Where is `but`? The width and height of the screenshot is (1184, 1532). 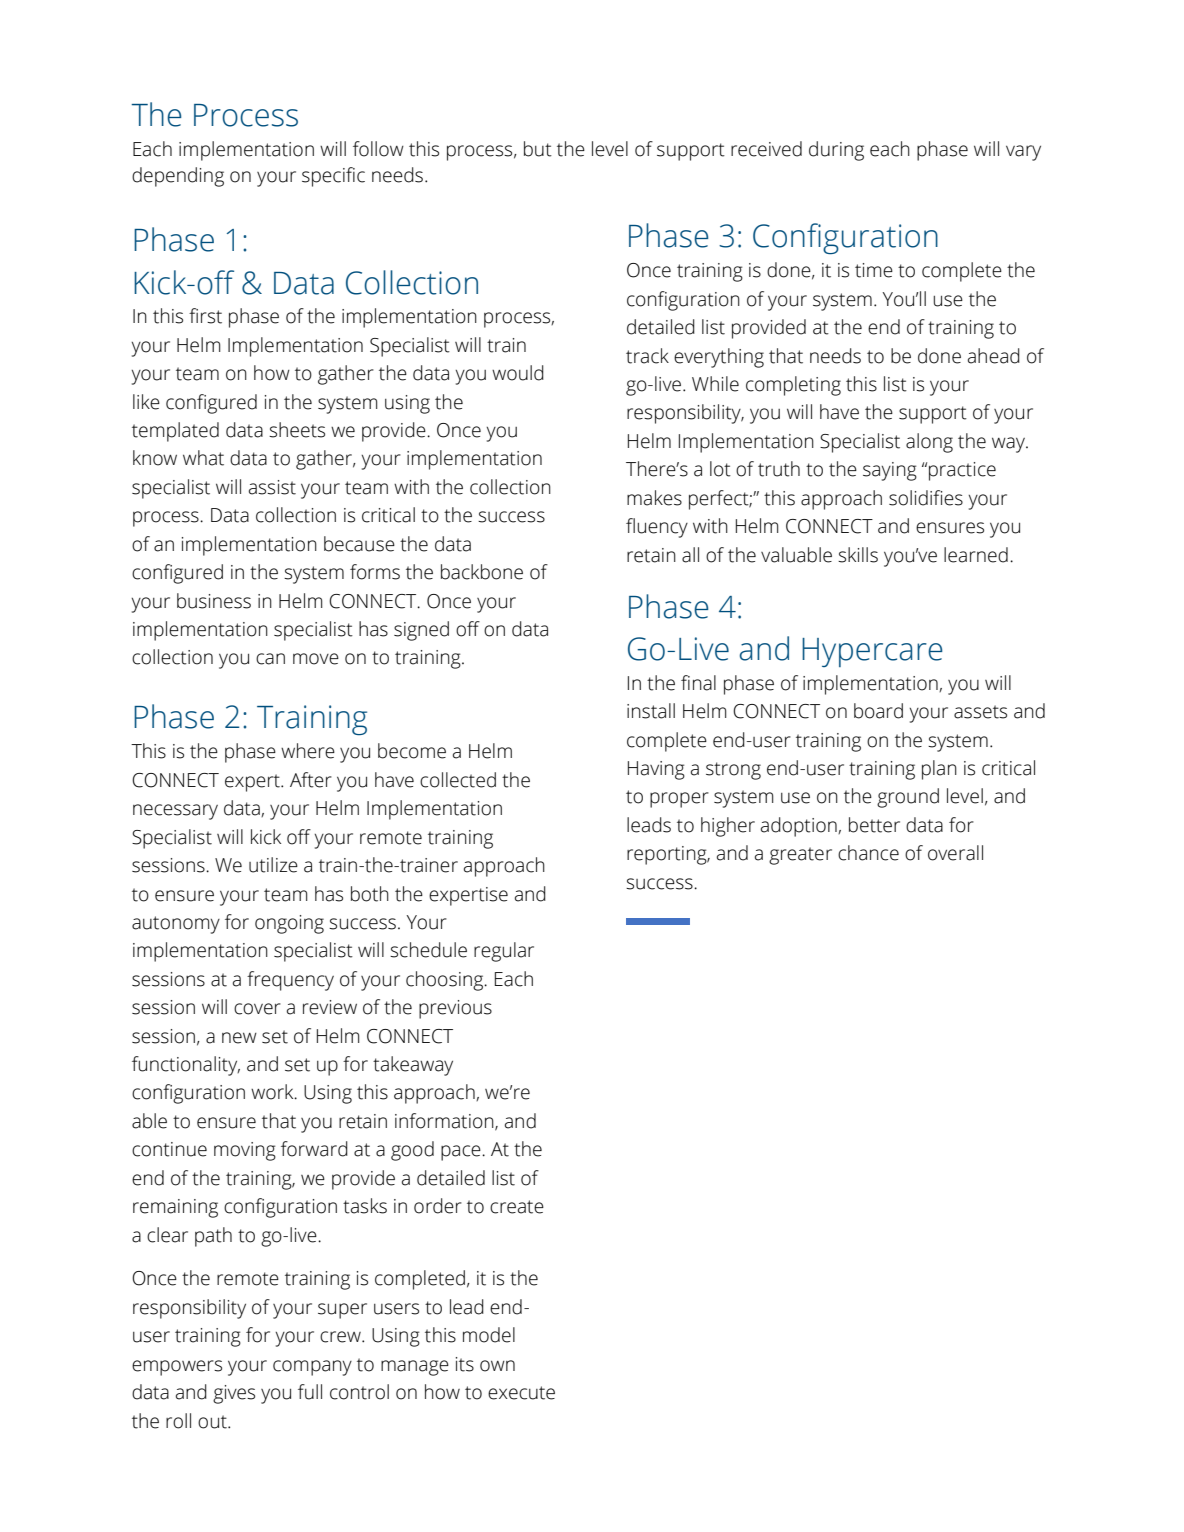 but is located at coordinates (538, 149).
